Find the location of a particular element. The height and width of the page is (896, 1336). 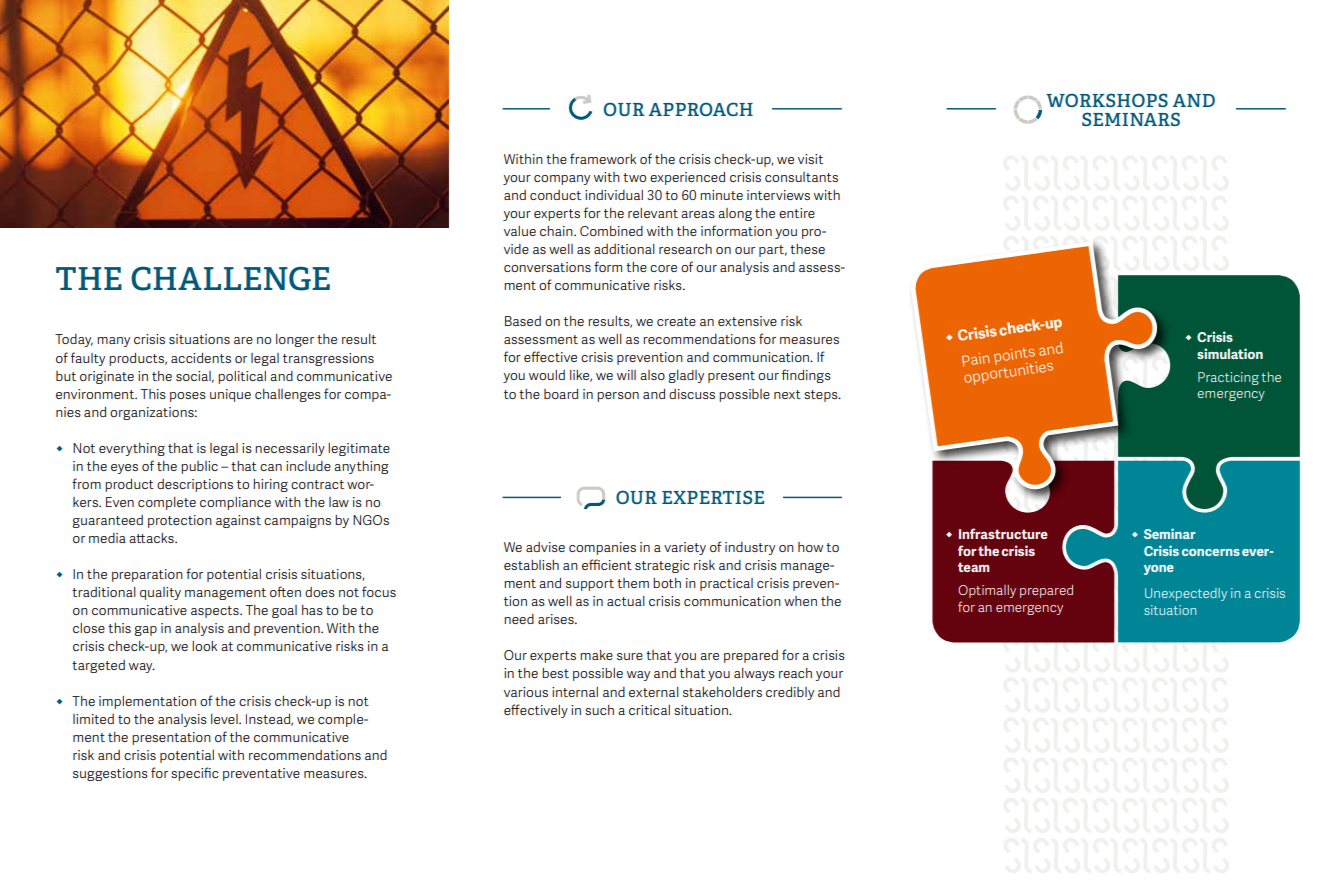

framework is located at coordinates (603, 158).
